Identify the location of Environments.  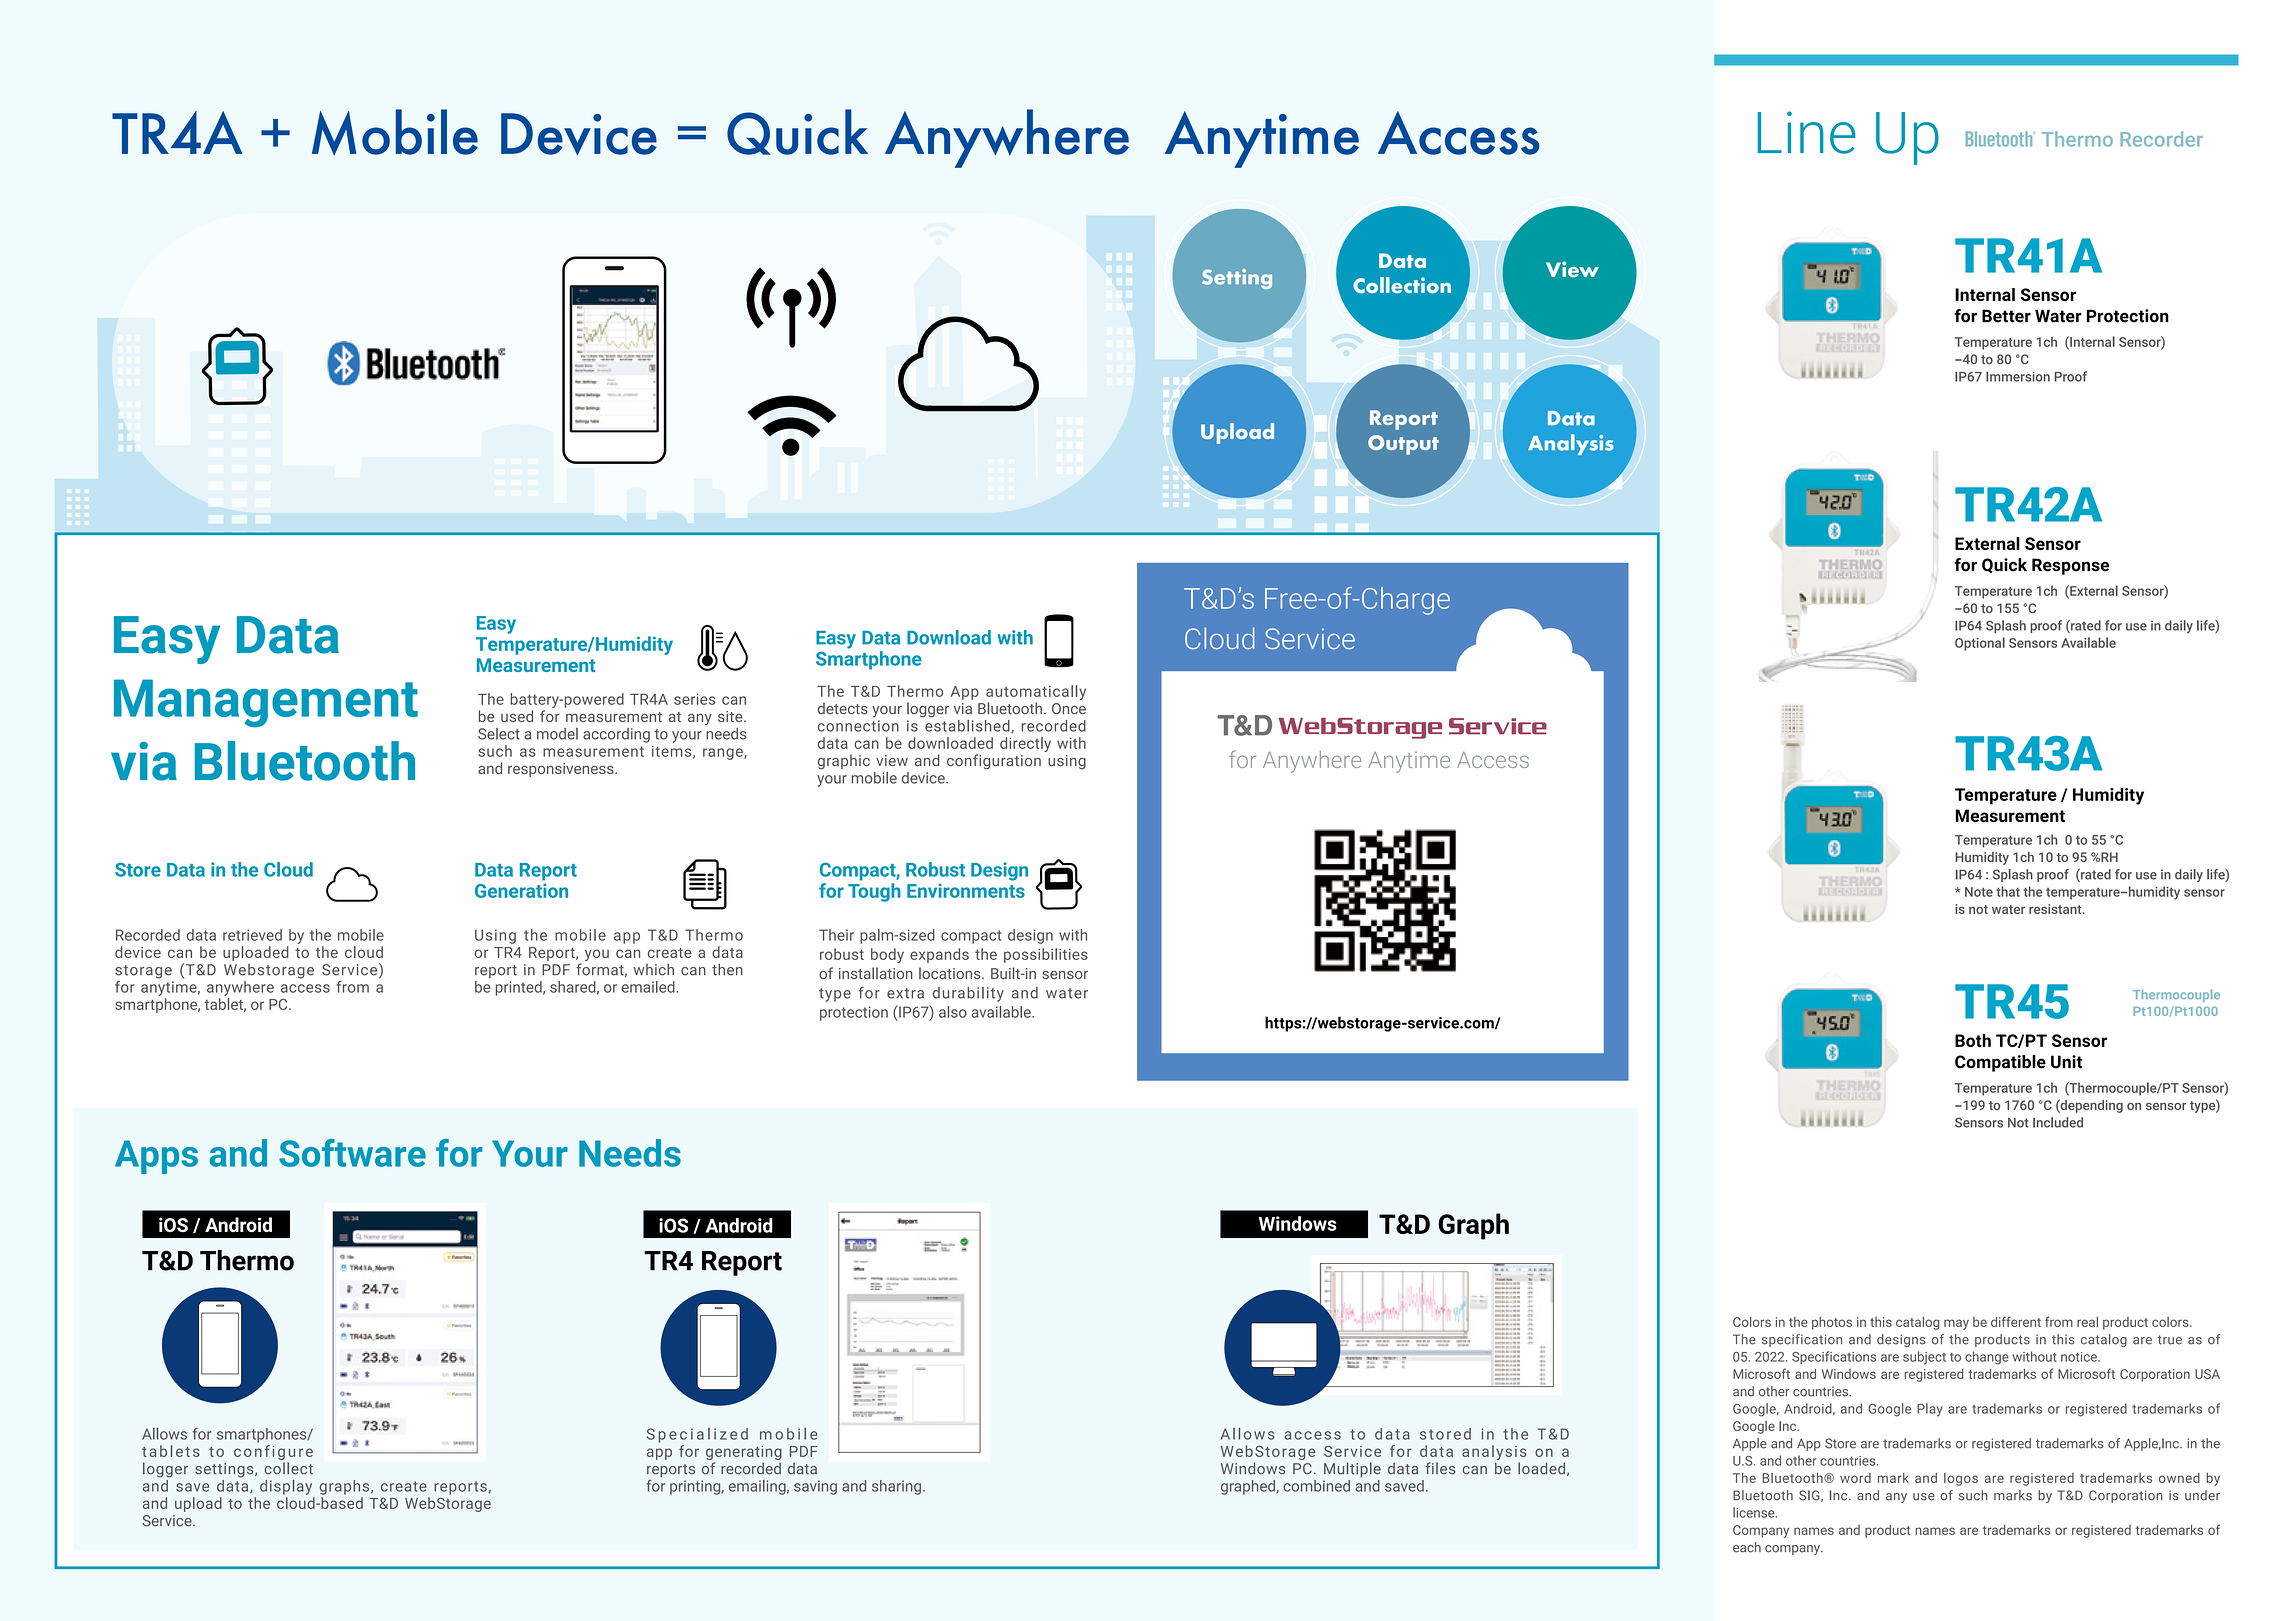
(966, 890).
